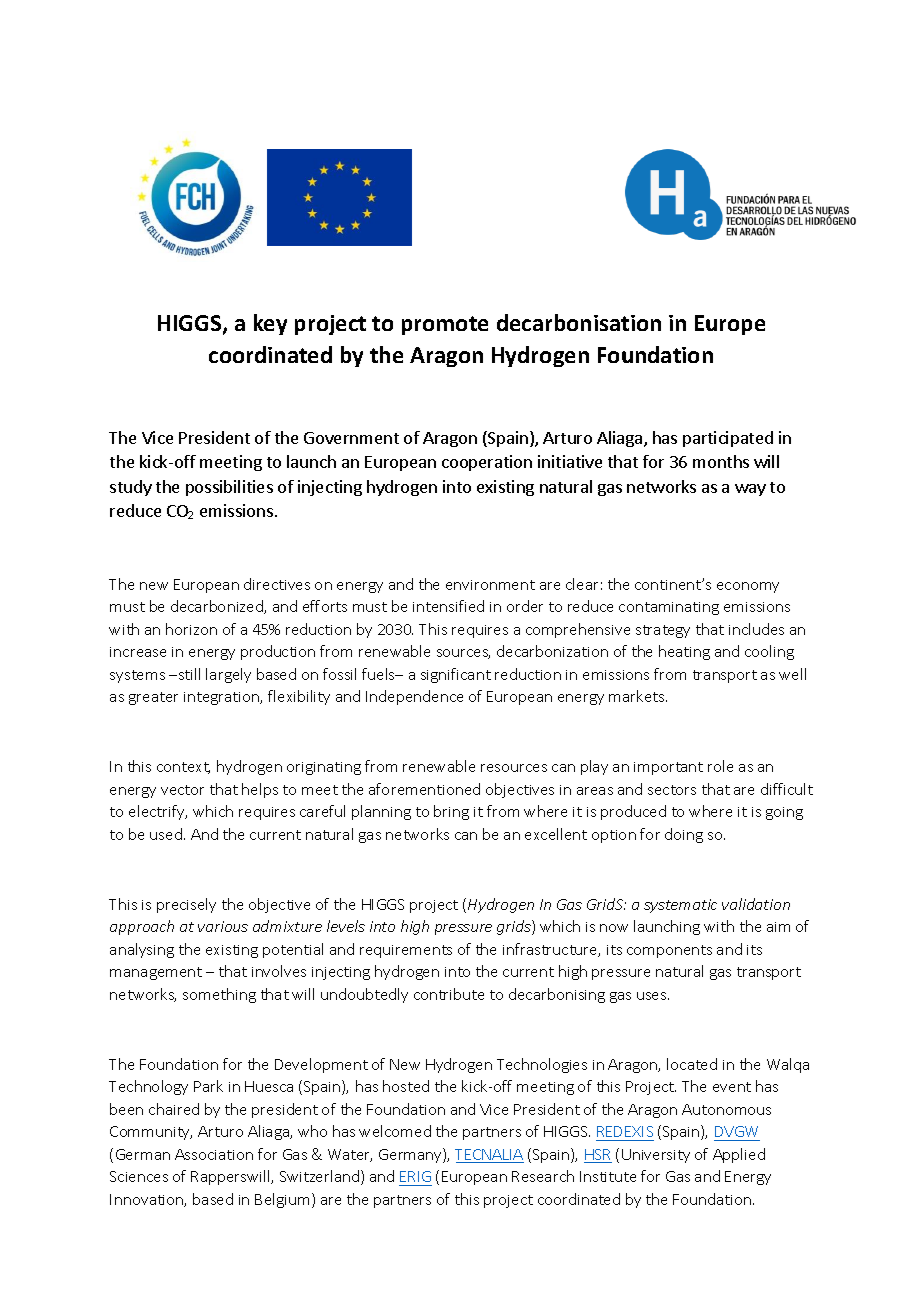 This document has width=924, height=1308. Describe the element at coordinates (680, 906) in the document. I see `systematic` at that location.
